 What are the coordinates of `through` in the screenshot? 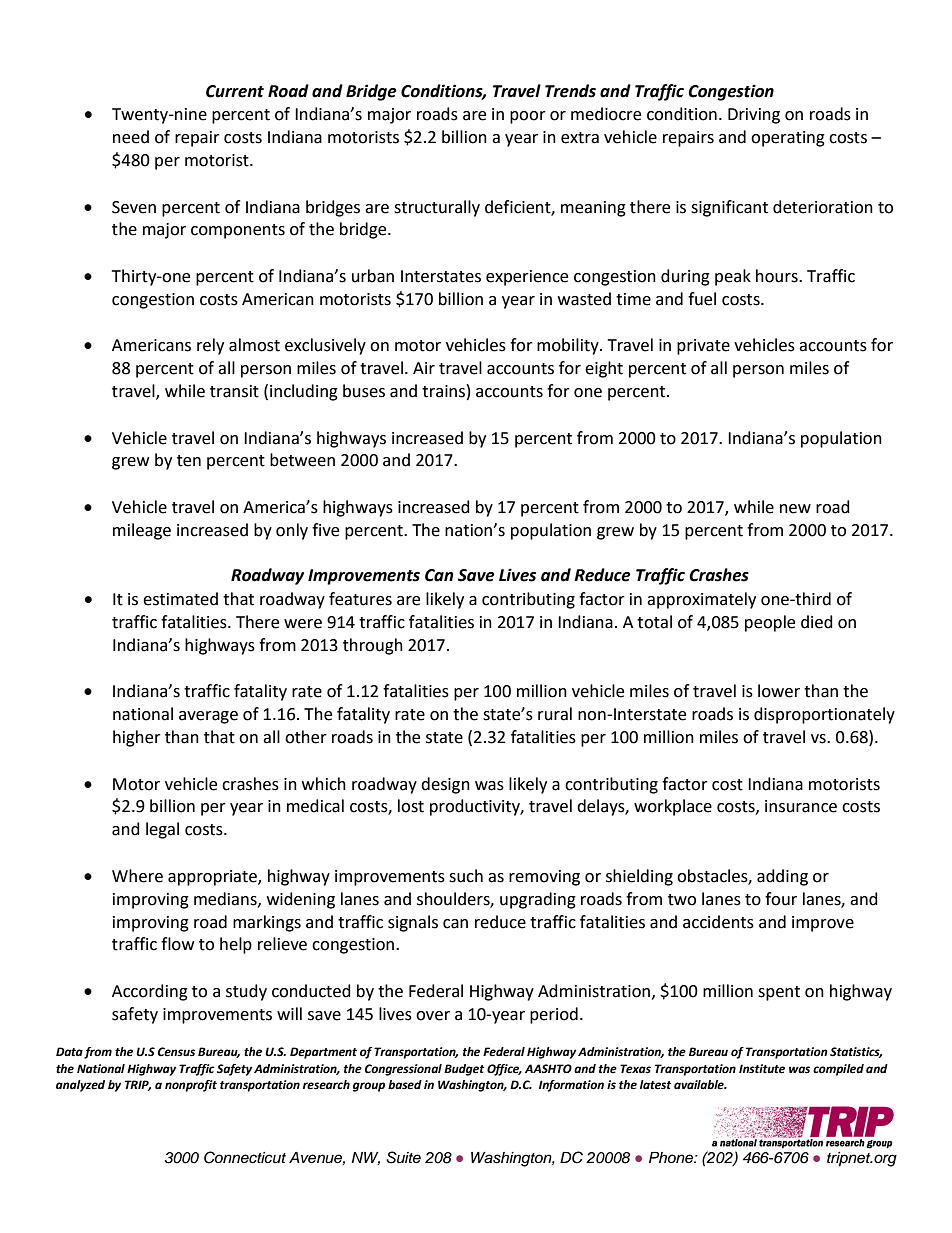 It's located at (373, 646).
